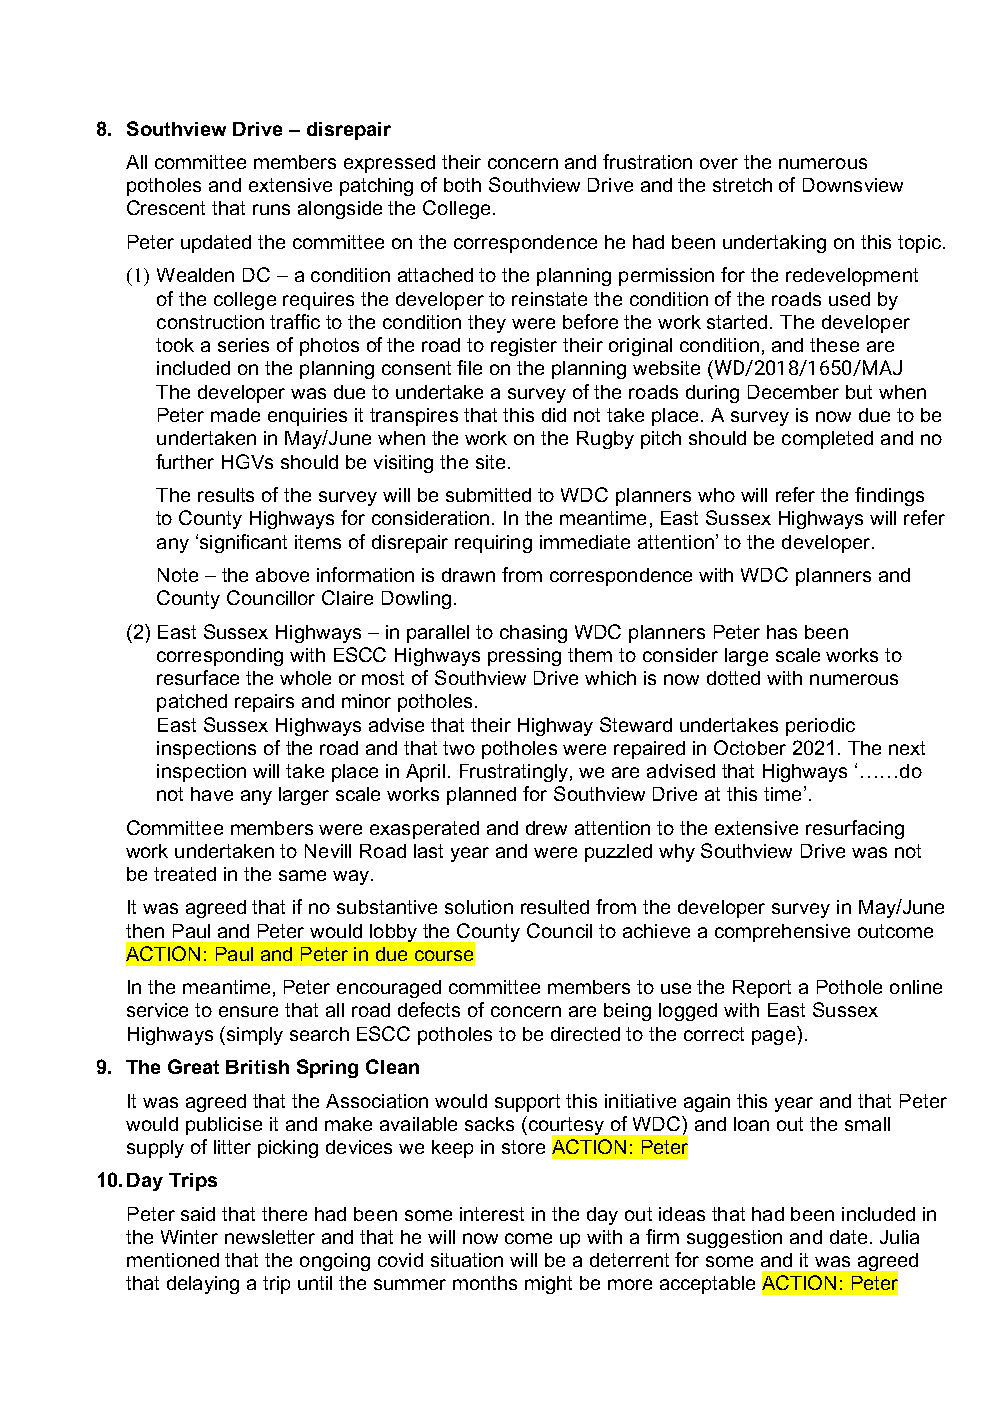 The height and width of the screenshot is (1418, 1003). Describe the element at coordinates (271, 209) in the screenshot. I see `runs` at that location.
